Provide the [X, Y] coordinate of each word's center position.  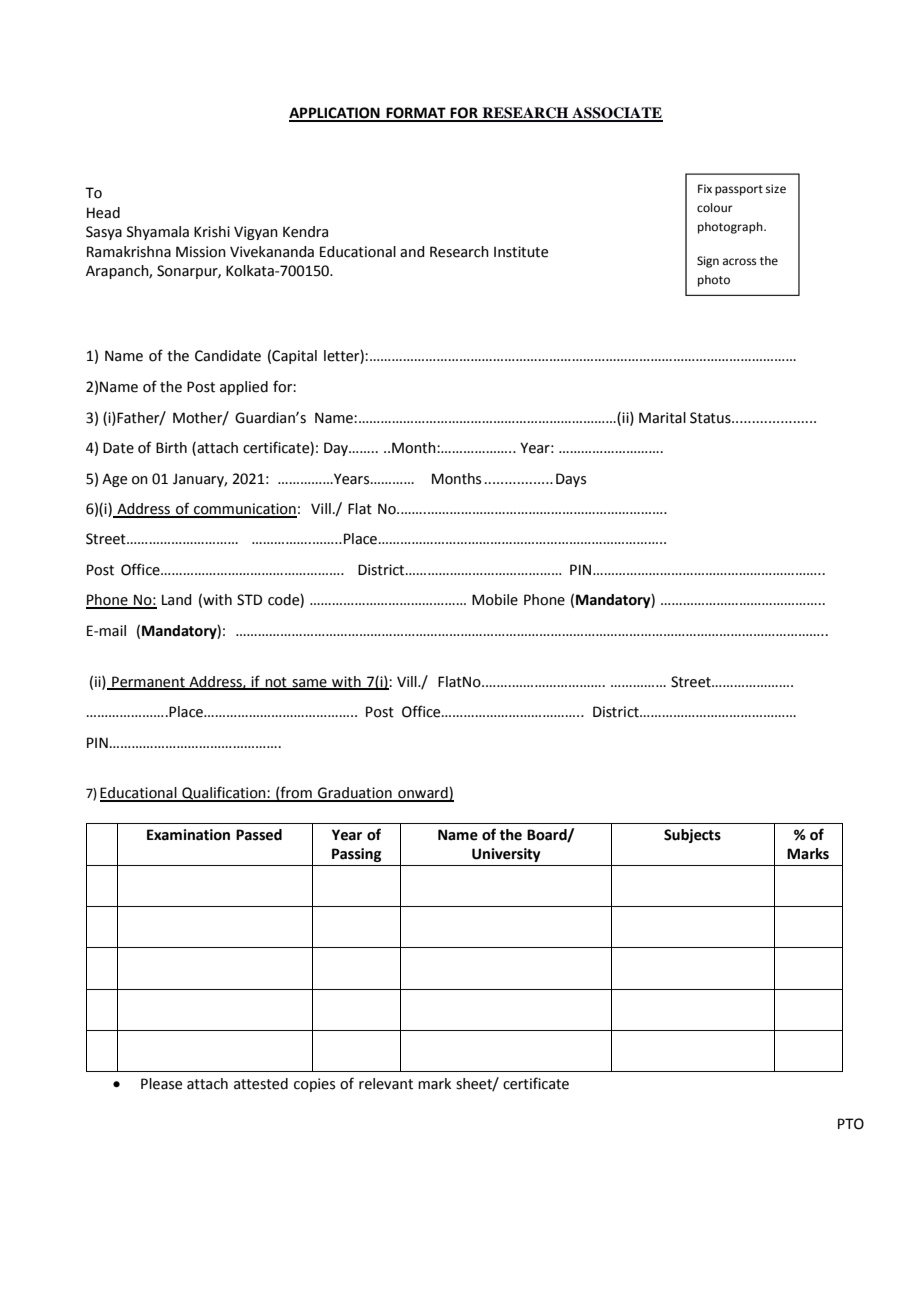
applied [244, 388]
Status [711, 418]
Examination [188, 835]
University [506, 855]
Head [103, 213]
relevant [386, 1084]
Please [161, 1084]
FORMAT [416, 114]
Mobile [495, 600]
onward [423, 794]
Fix [705, 188]
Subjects [692, 836]
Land [177, 600]
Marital [662, 418]
